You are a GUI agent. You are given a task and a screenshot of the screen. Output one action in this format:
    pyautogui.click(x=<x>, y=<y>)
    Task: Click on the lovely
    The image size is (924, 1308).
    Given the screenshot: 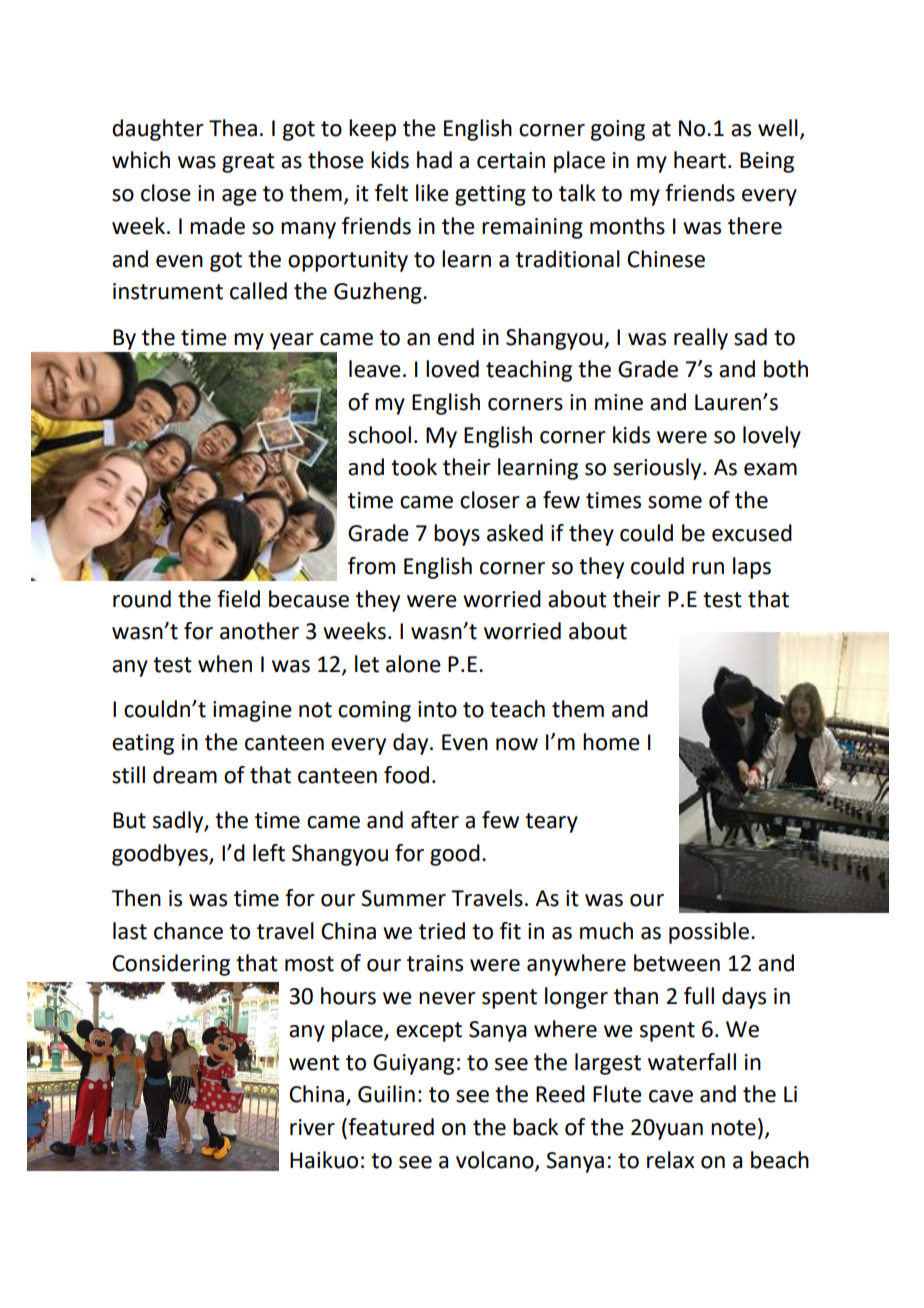 What is the action you would take?
    pyautogui.click(x=772, y=437)
